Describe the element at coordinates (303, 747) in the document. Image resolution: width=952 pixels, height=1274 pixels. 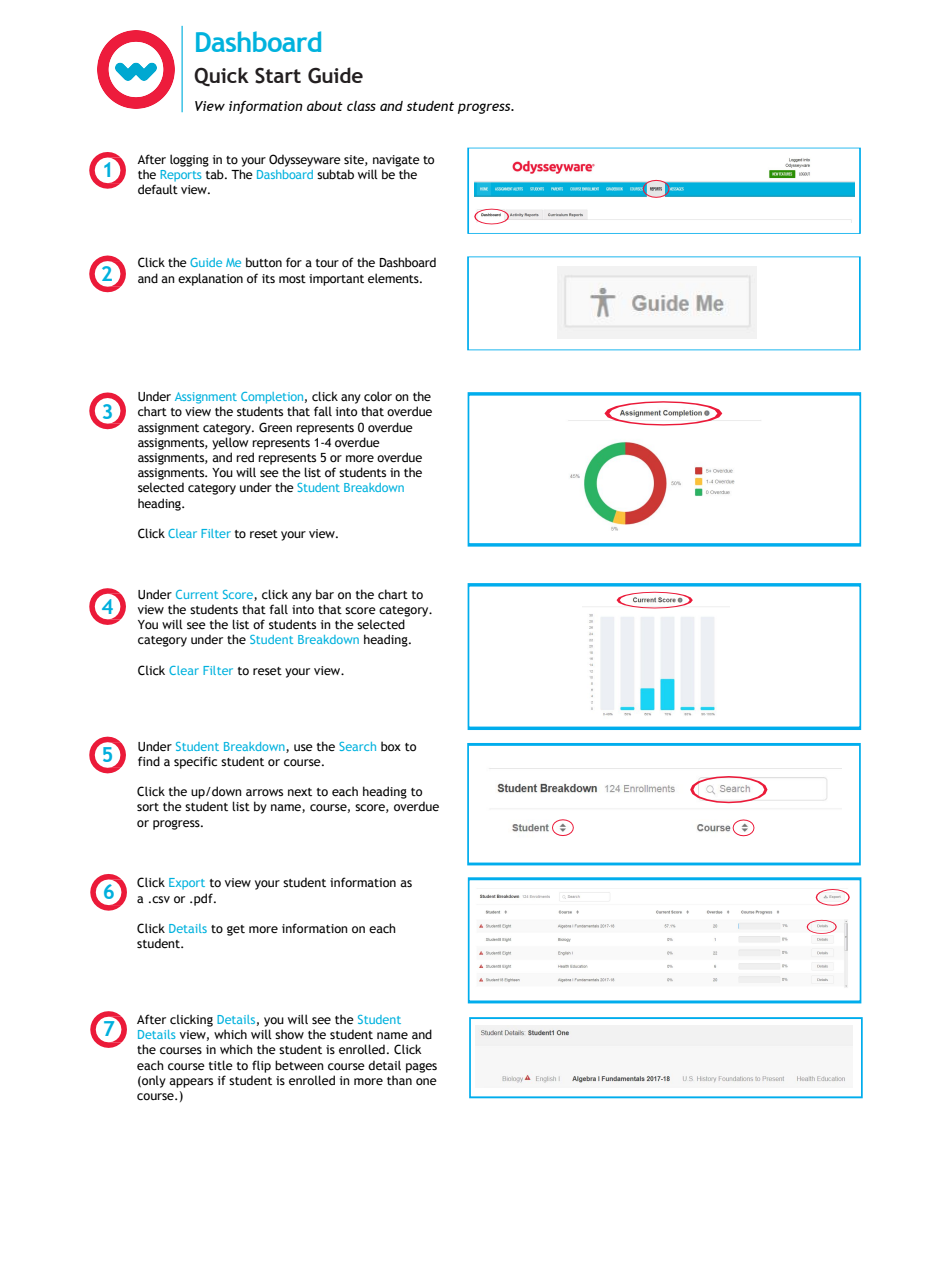
I see `use` at that location.
